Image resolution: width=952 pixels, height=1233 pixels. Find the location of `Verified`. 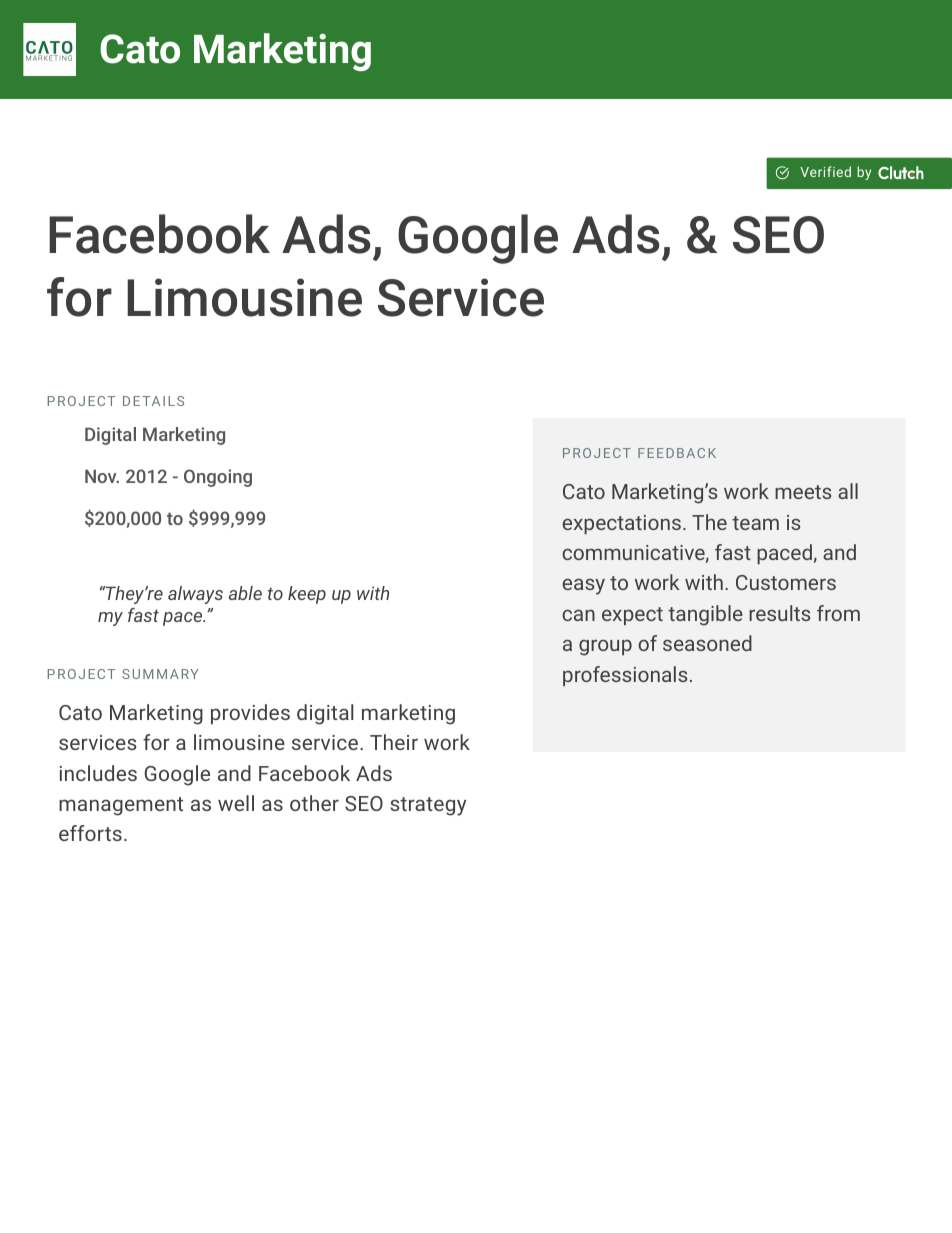

Verified is located at coordinates (825, 171).
